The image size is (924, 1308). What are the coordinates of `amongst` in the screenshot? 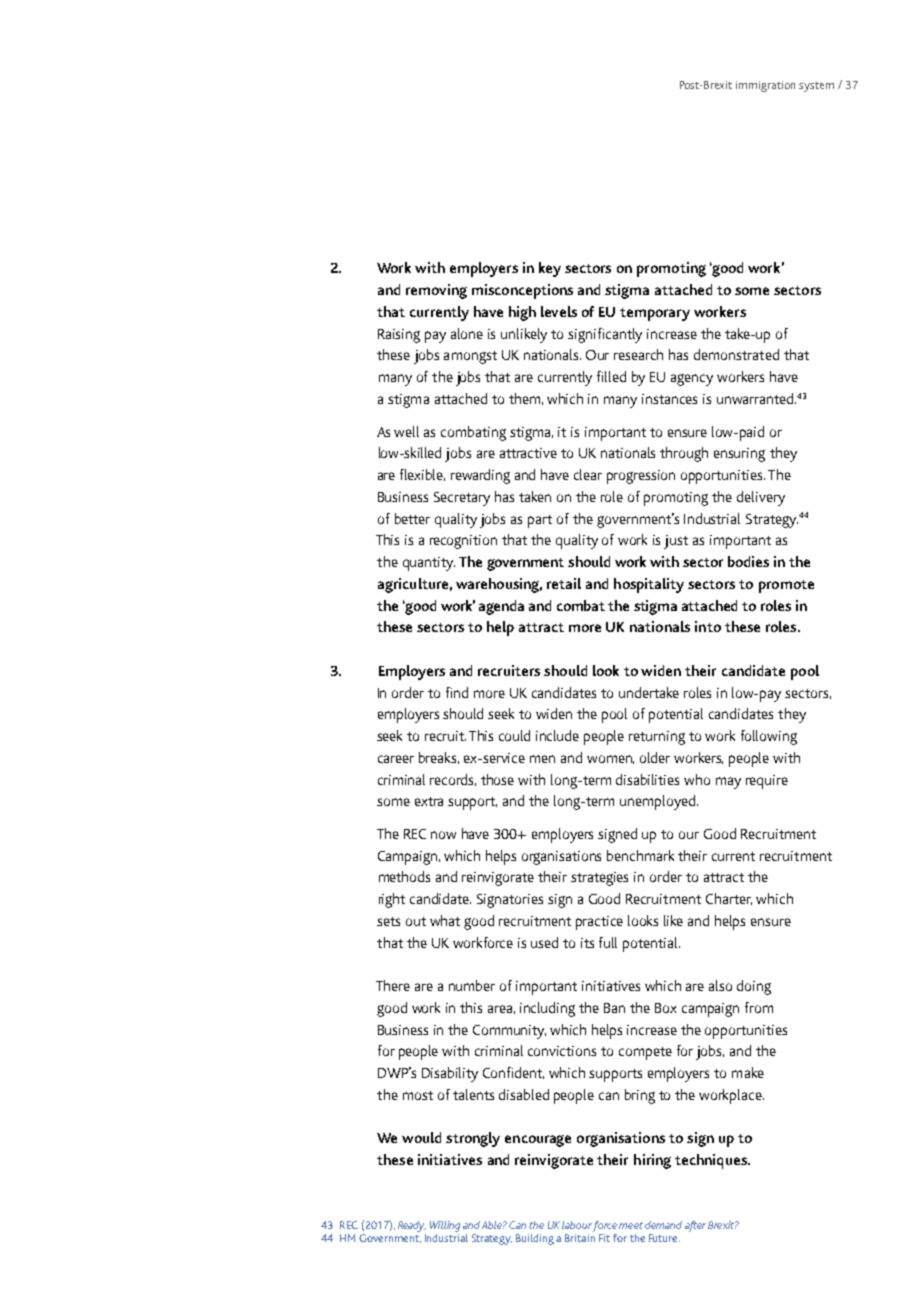 It's located at (470, 357).
